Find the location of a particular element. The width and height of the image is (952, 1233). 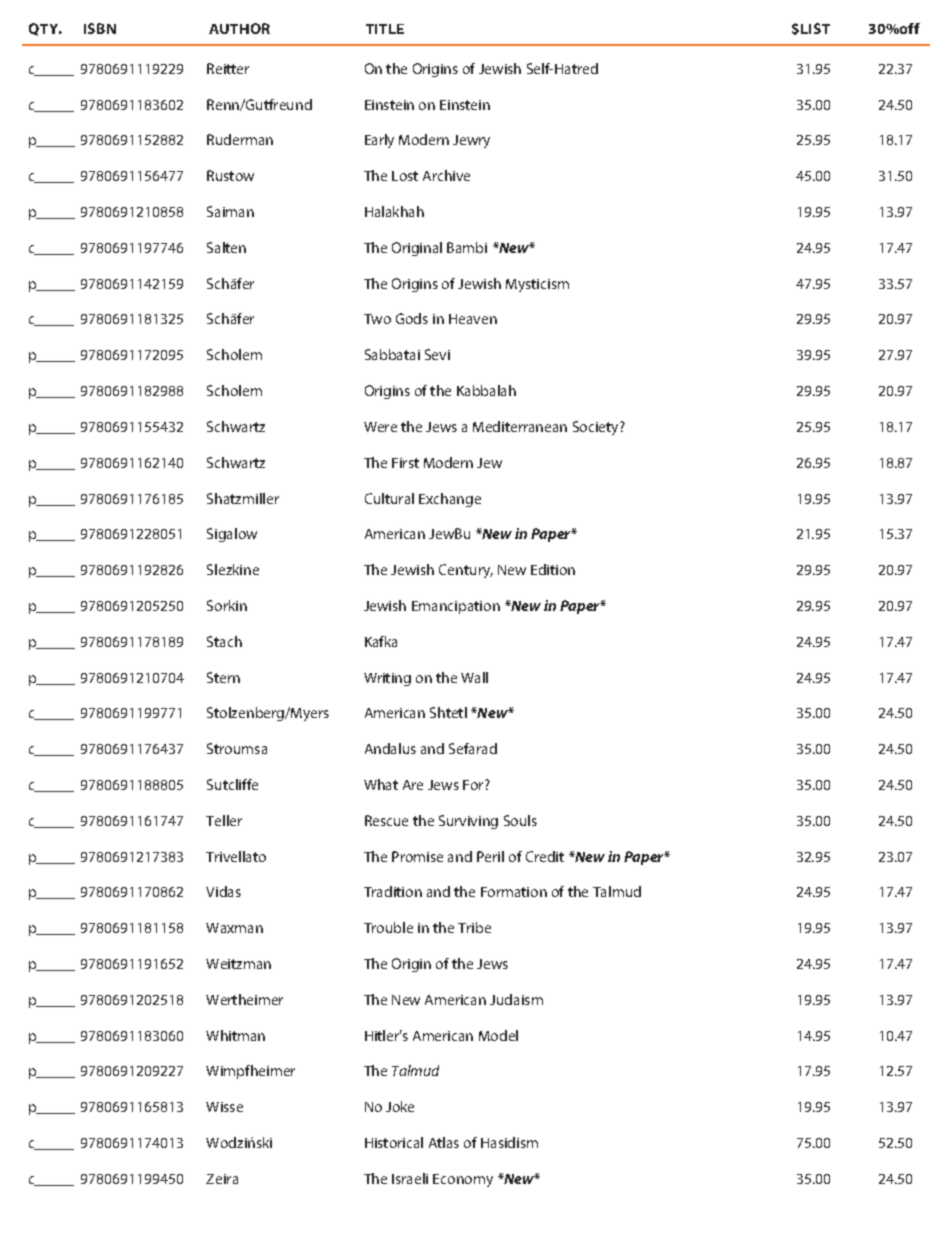

AUTHOR is located at coordinates (239, 28).
